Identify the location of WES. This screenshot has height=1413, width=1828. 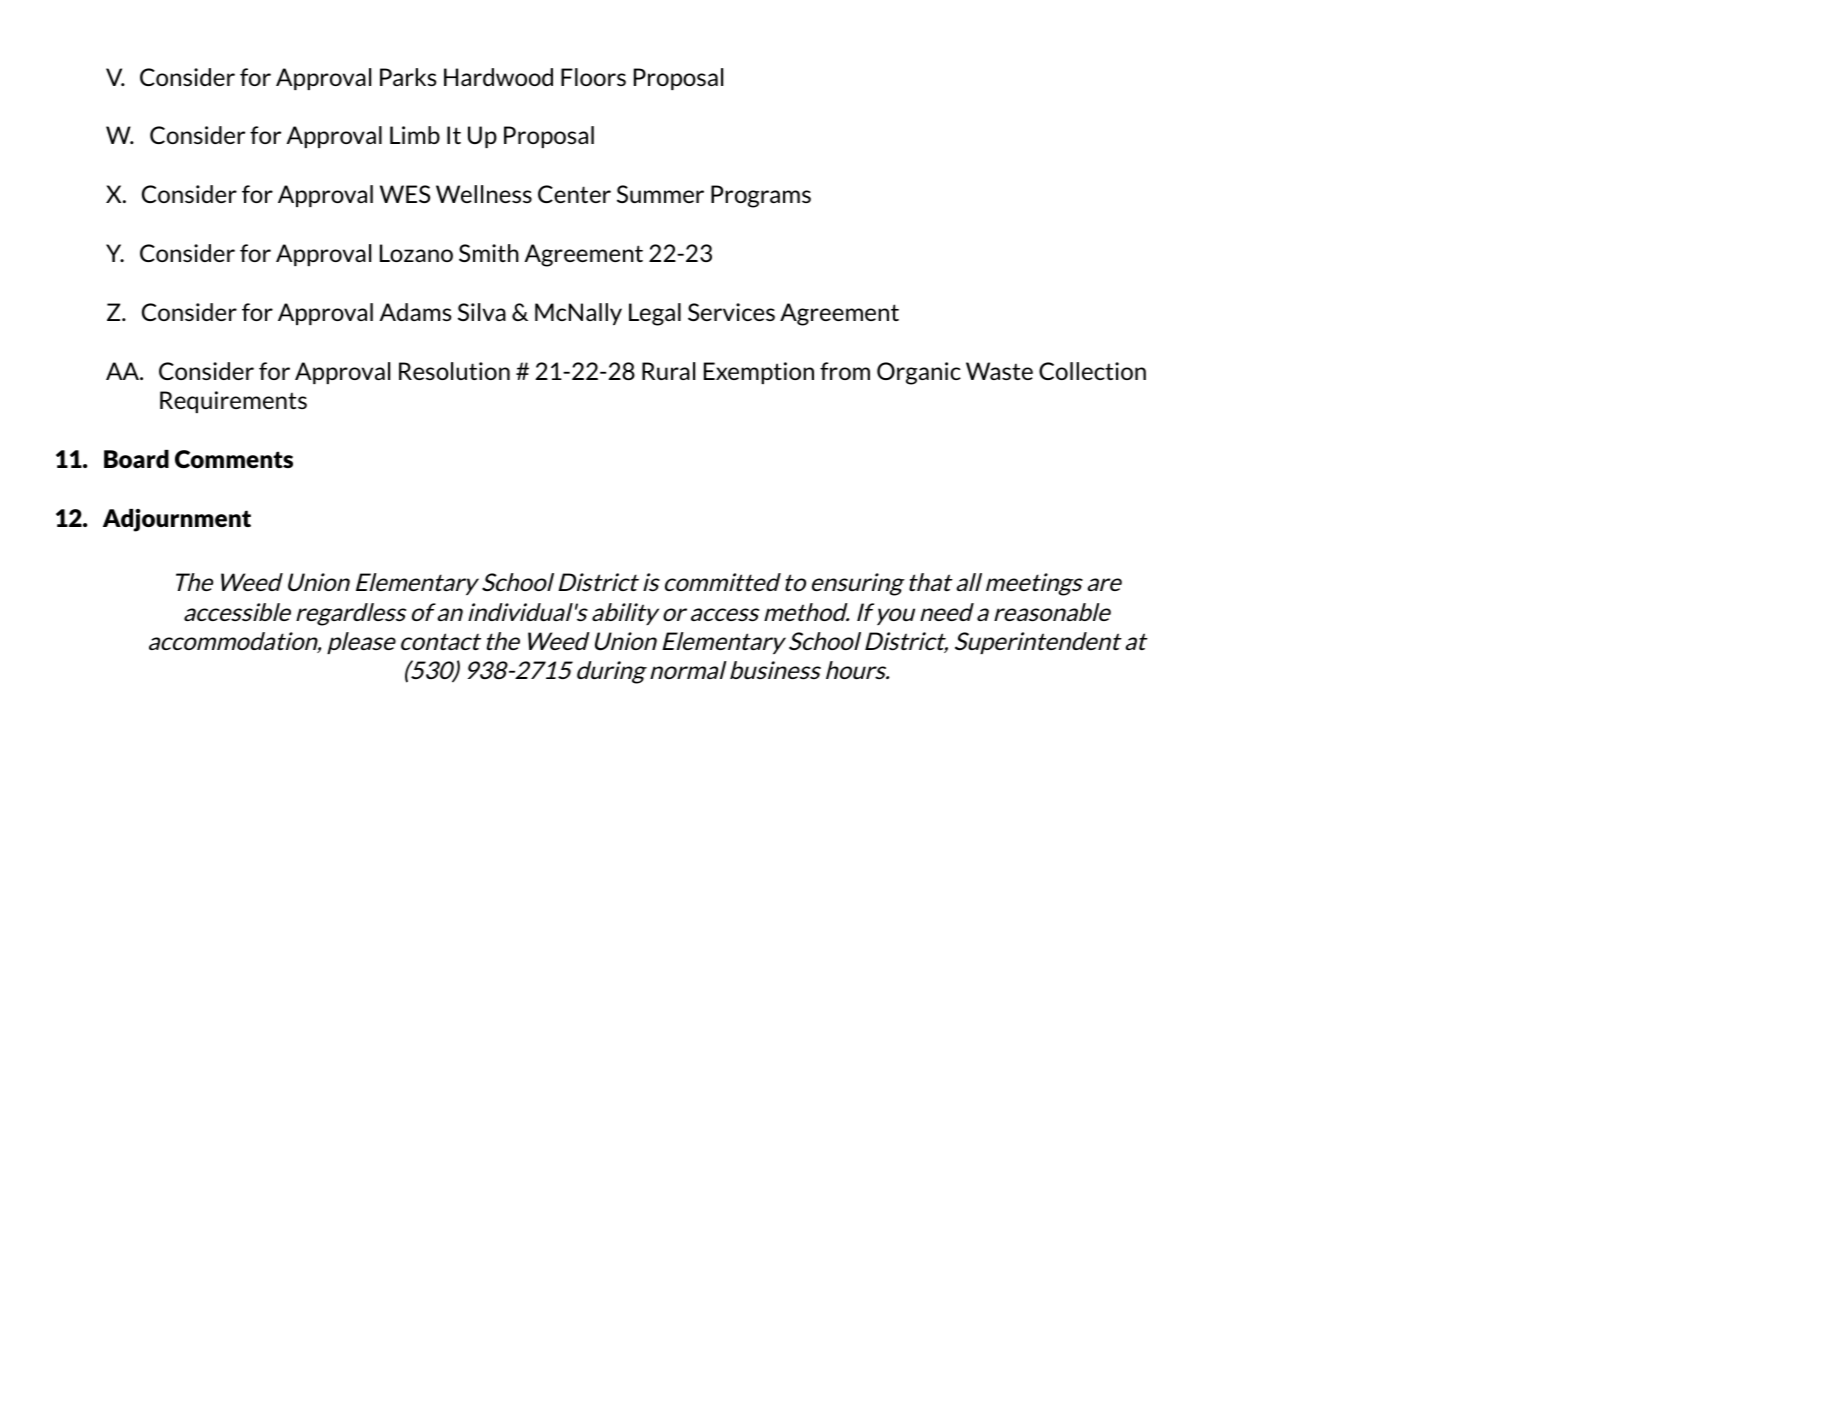
(405, 194).
